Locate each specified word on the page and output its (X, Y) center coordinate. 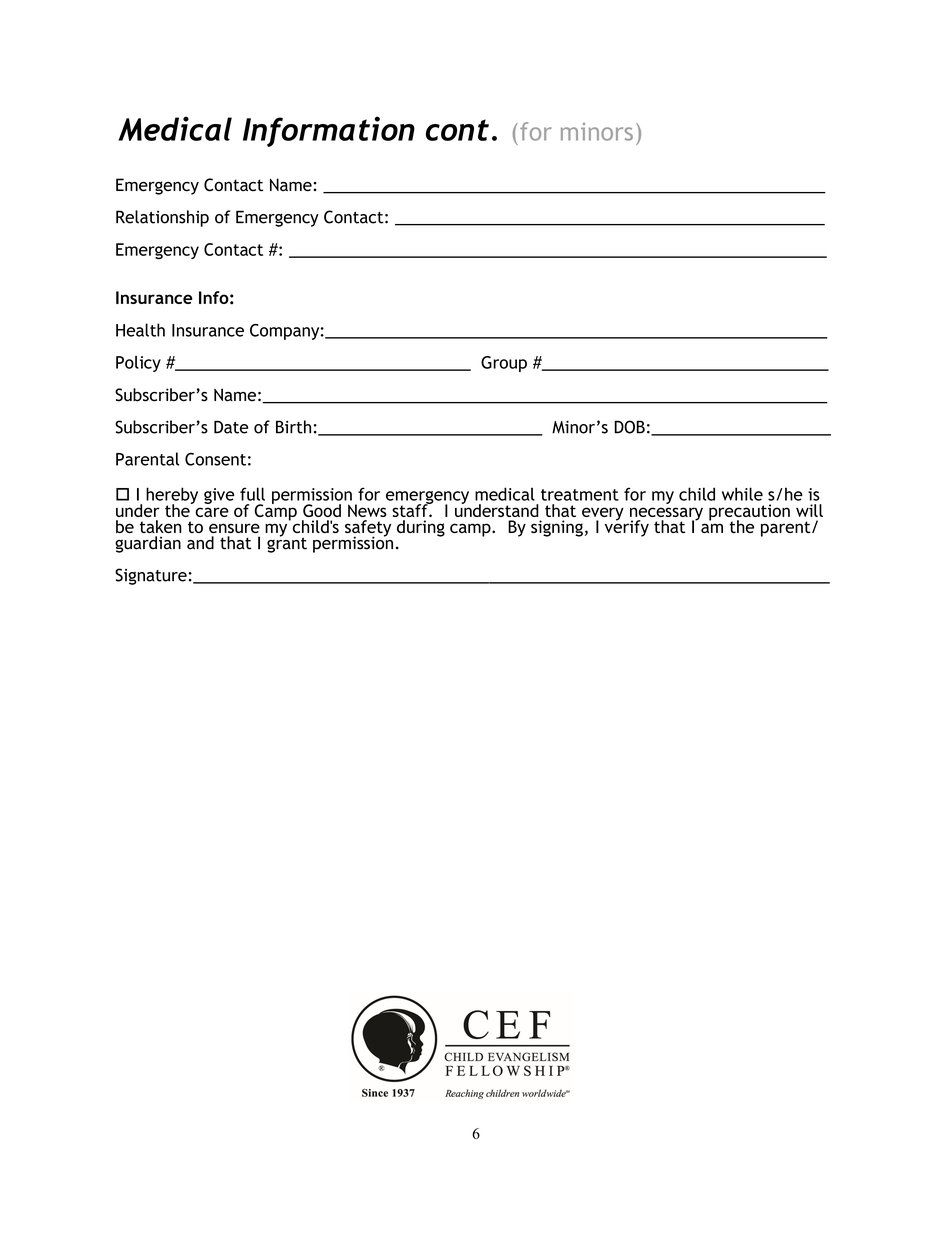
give (219, 496)
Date (231, 427)
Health (140, 330)
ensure (234, 528)
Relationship (162, 218)
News (367, 510)
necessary (666, 515)
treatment (580, 495)
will (809, 510)
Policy (138, 364)
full (252, 494)
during (421, 528)
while (742, 494)
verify (627, 527)
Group (504, 364)
